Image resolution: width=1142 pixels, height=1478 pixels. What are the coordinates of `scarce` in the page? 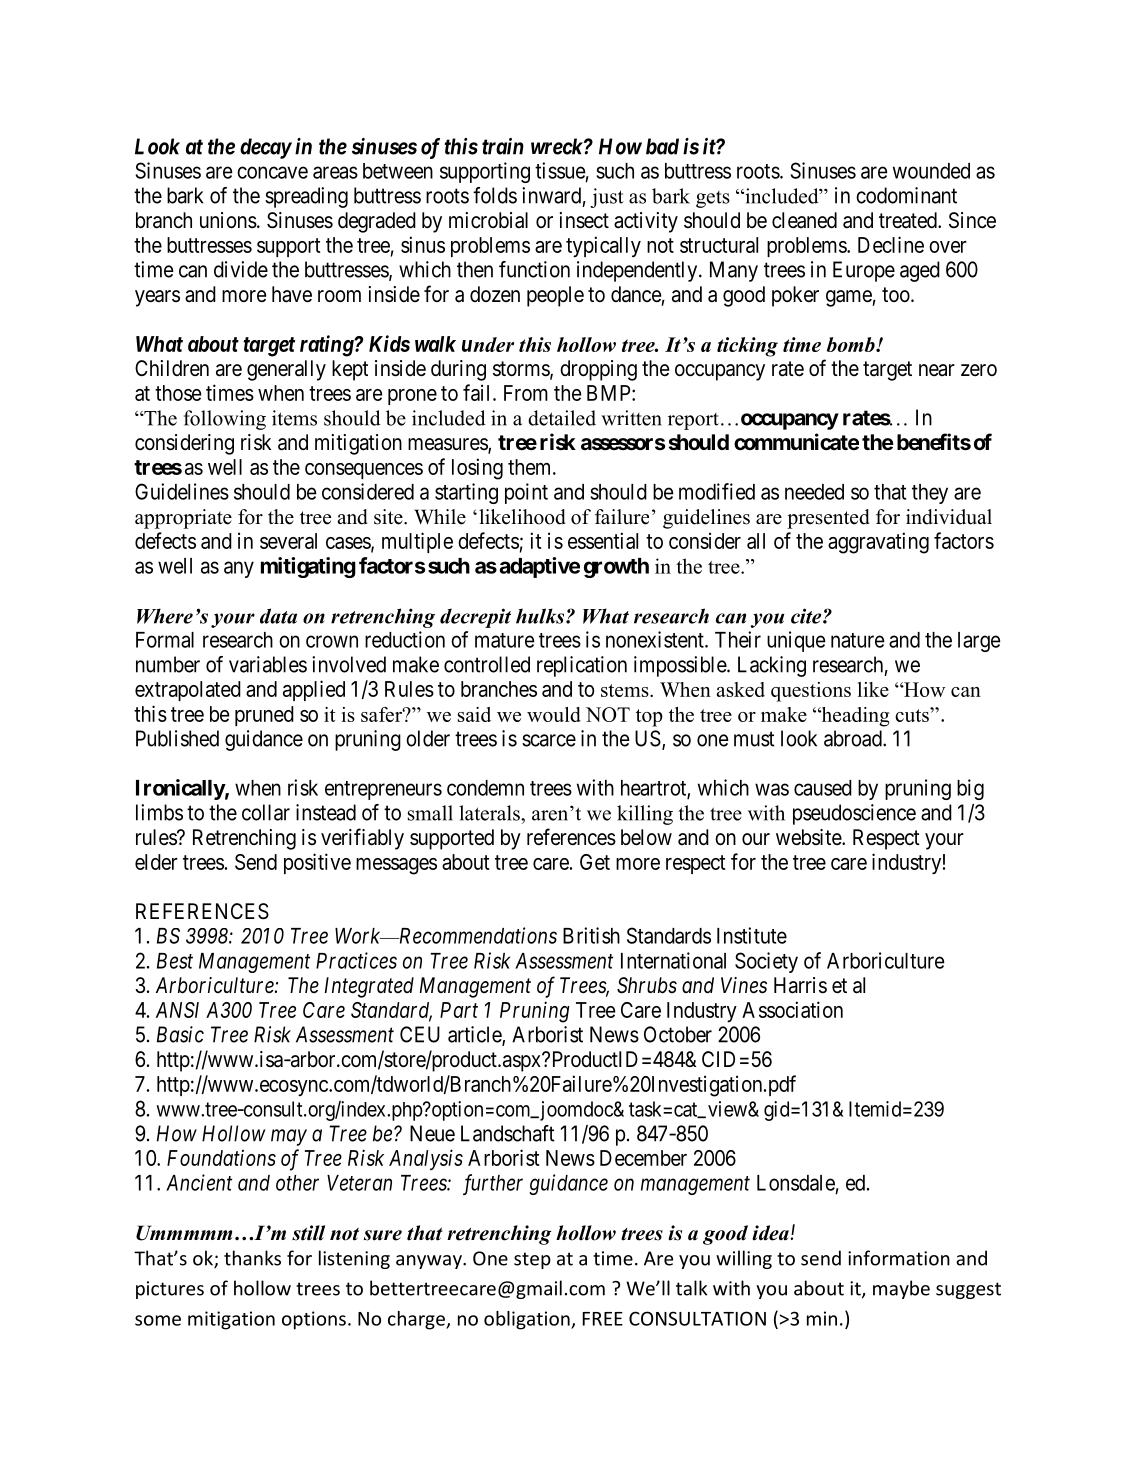 It's located at (549, 740).
